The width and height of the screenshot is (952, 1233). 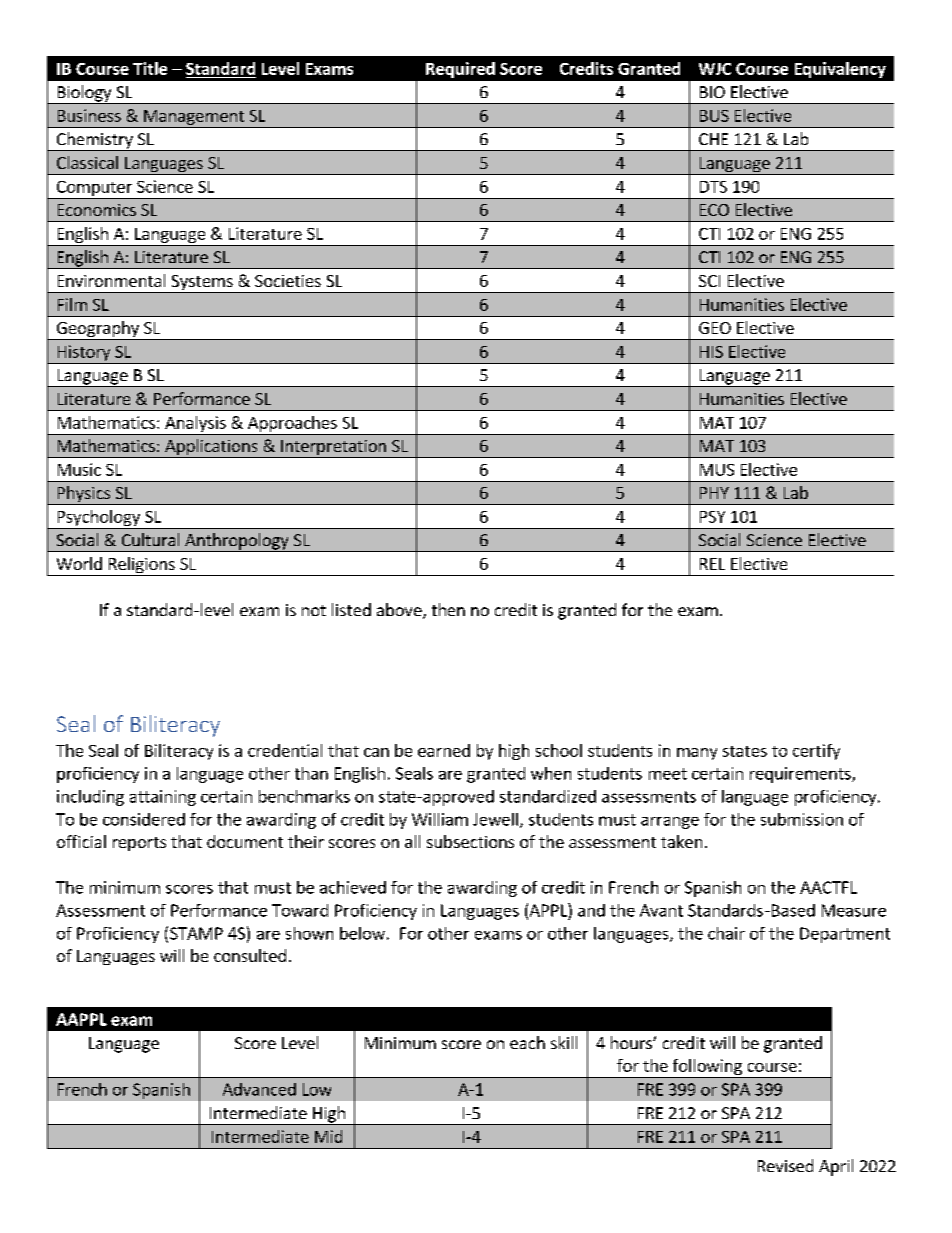 What do you see at coordinates (194, 119) in the screenshot?
I see `Management` at bounding box center [194, 119].
